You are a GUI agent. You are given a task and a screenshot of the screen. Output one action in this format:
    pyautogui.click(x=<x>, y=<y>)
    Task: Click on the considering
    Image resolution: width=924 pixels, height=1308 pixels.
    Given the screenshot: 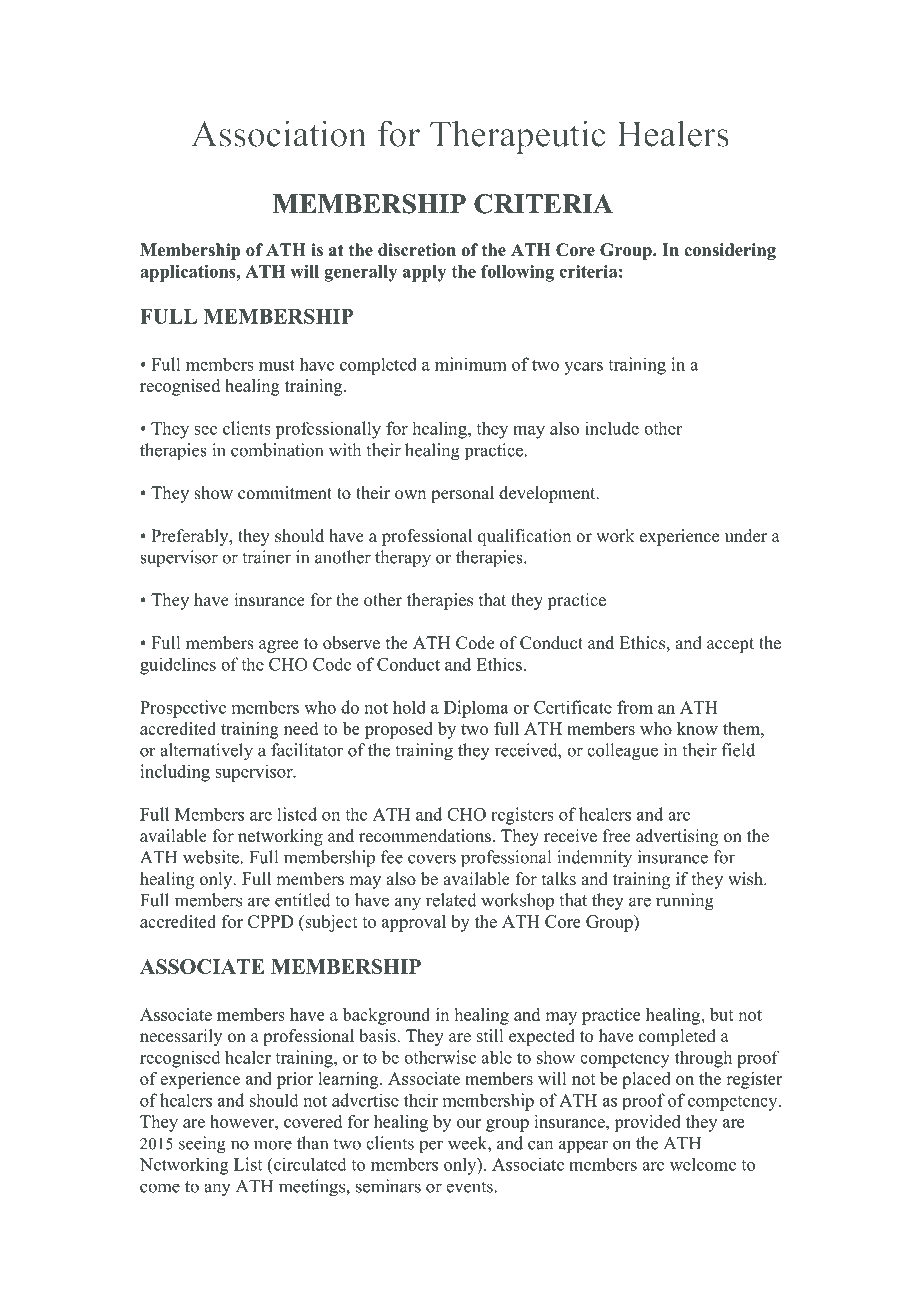 What is the action you would take?
    pyautogui.click(x=730, y=251)
